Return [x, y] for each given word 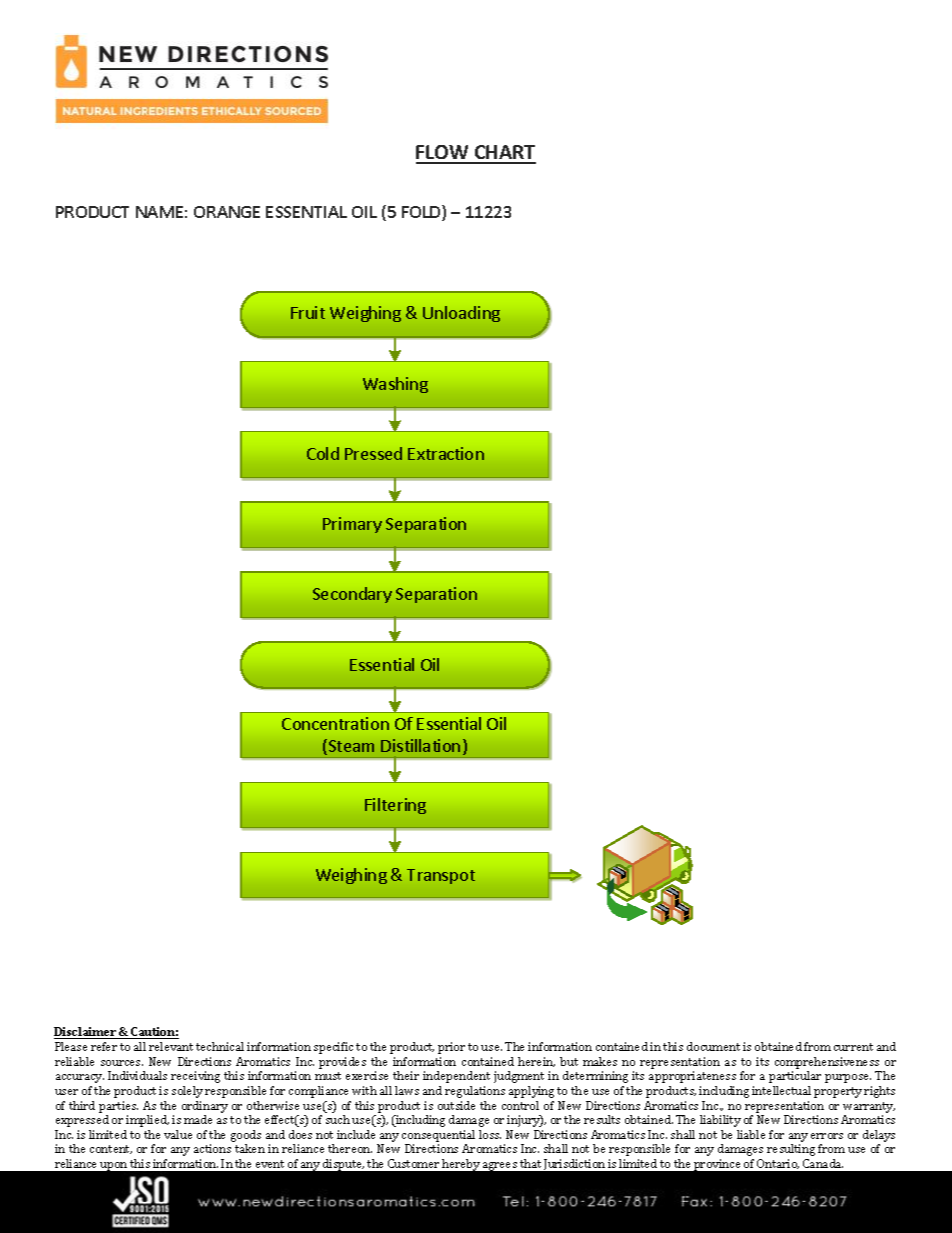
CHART [504, 154]
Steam [351, 746]
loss [490, 1134]
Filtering [395, 806]
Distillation [420, 745]
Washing [395, 385]
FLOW [444, 154]
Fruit [308, 312]
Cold [323, 453]
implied [147, 1121]
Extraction [446, 453]
